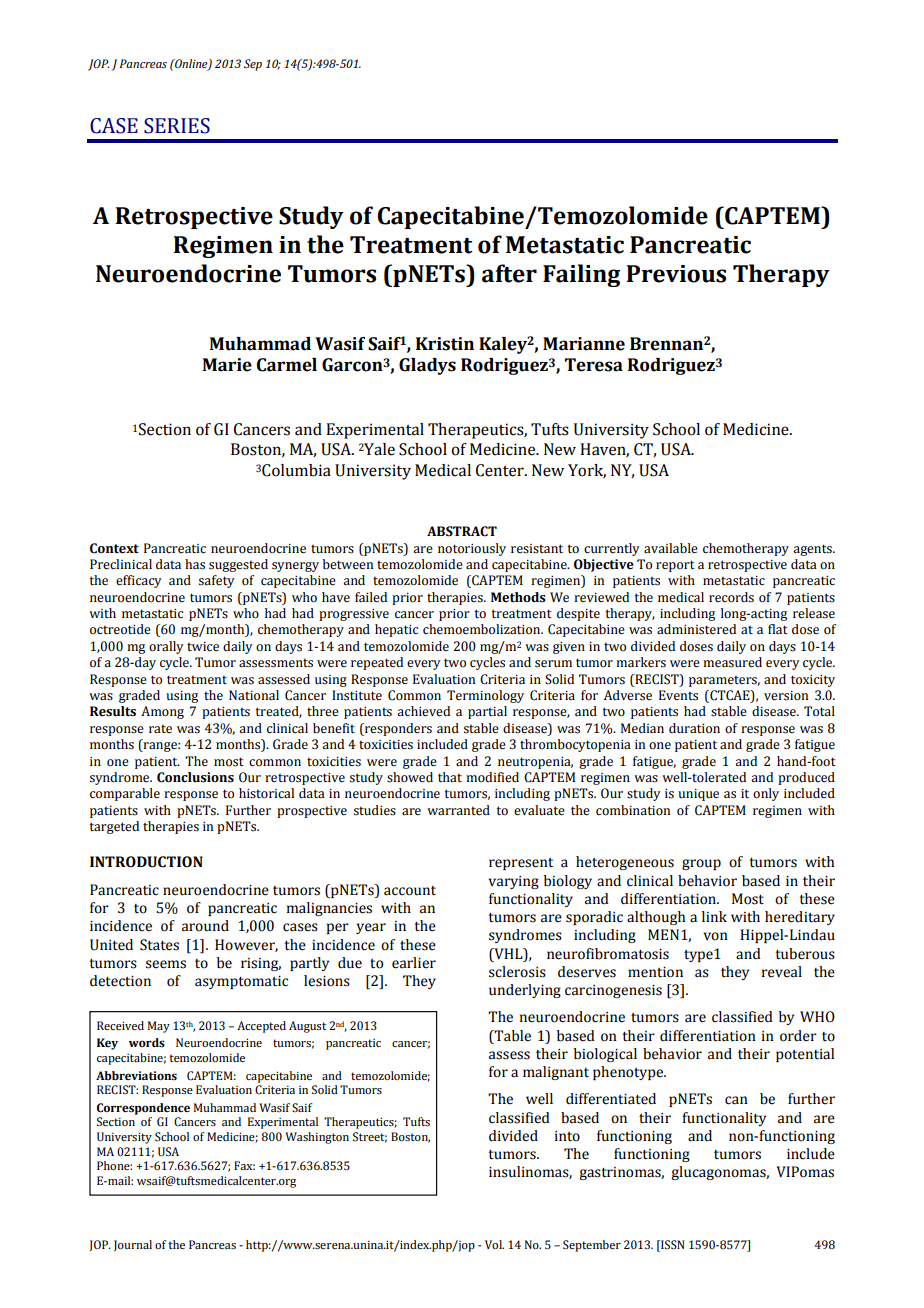 The height and width of the screenshot is (1308, 924). What do you see at coordinates (592, 1246) in the screenshot?
I see `September` at bounding box center [592, 1246].
